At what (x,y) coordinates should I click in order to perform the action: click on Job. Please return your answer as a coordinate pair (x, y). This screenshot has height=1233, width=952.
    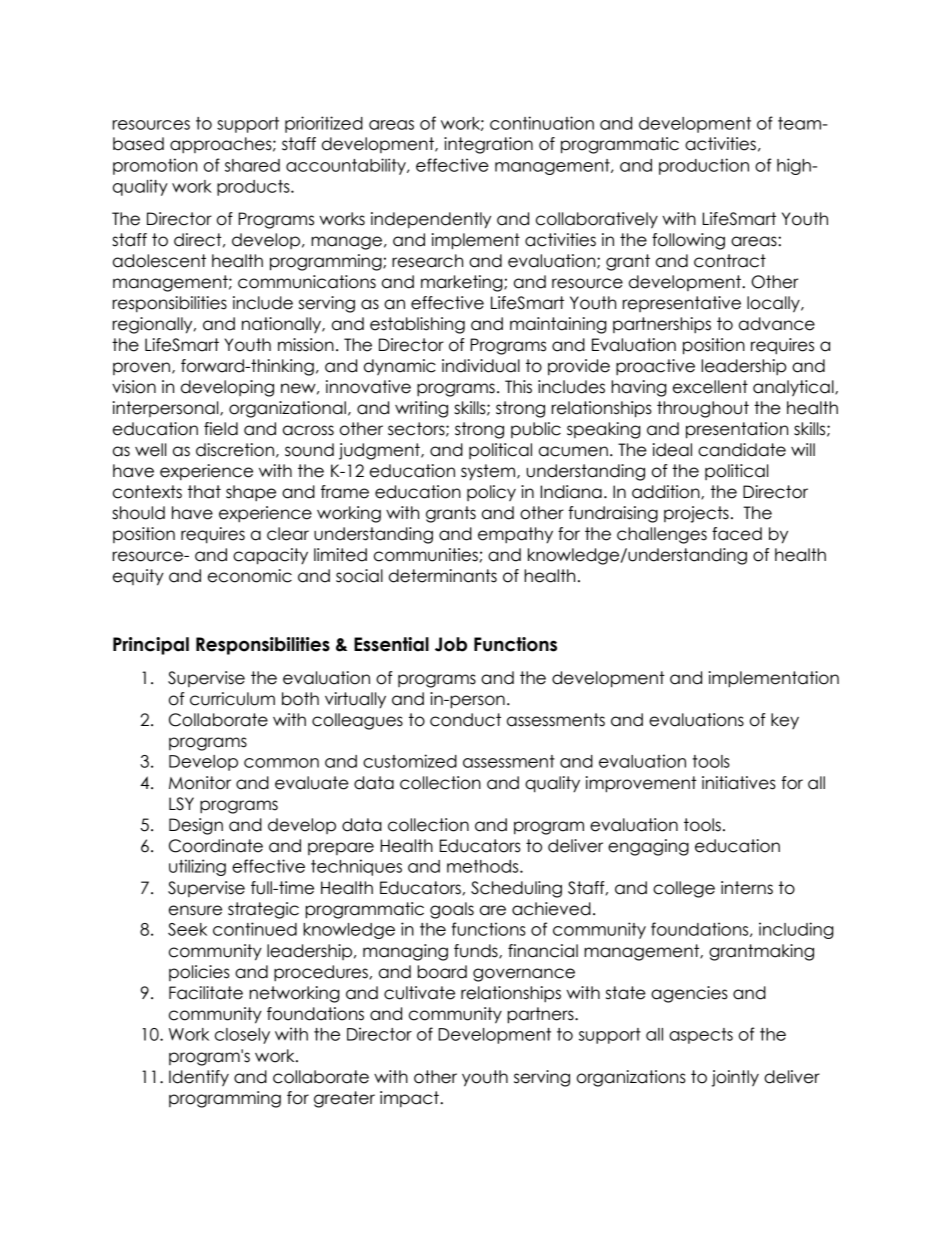
    Looking at the image, I should click on (451, 644).
